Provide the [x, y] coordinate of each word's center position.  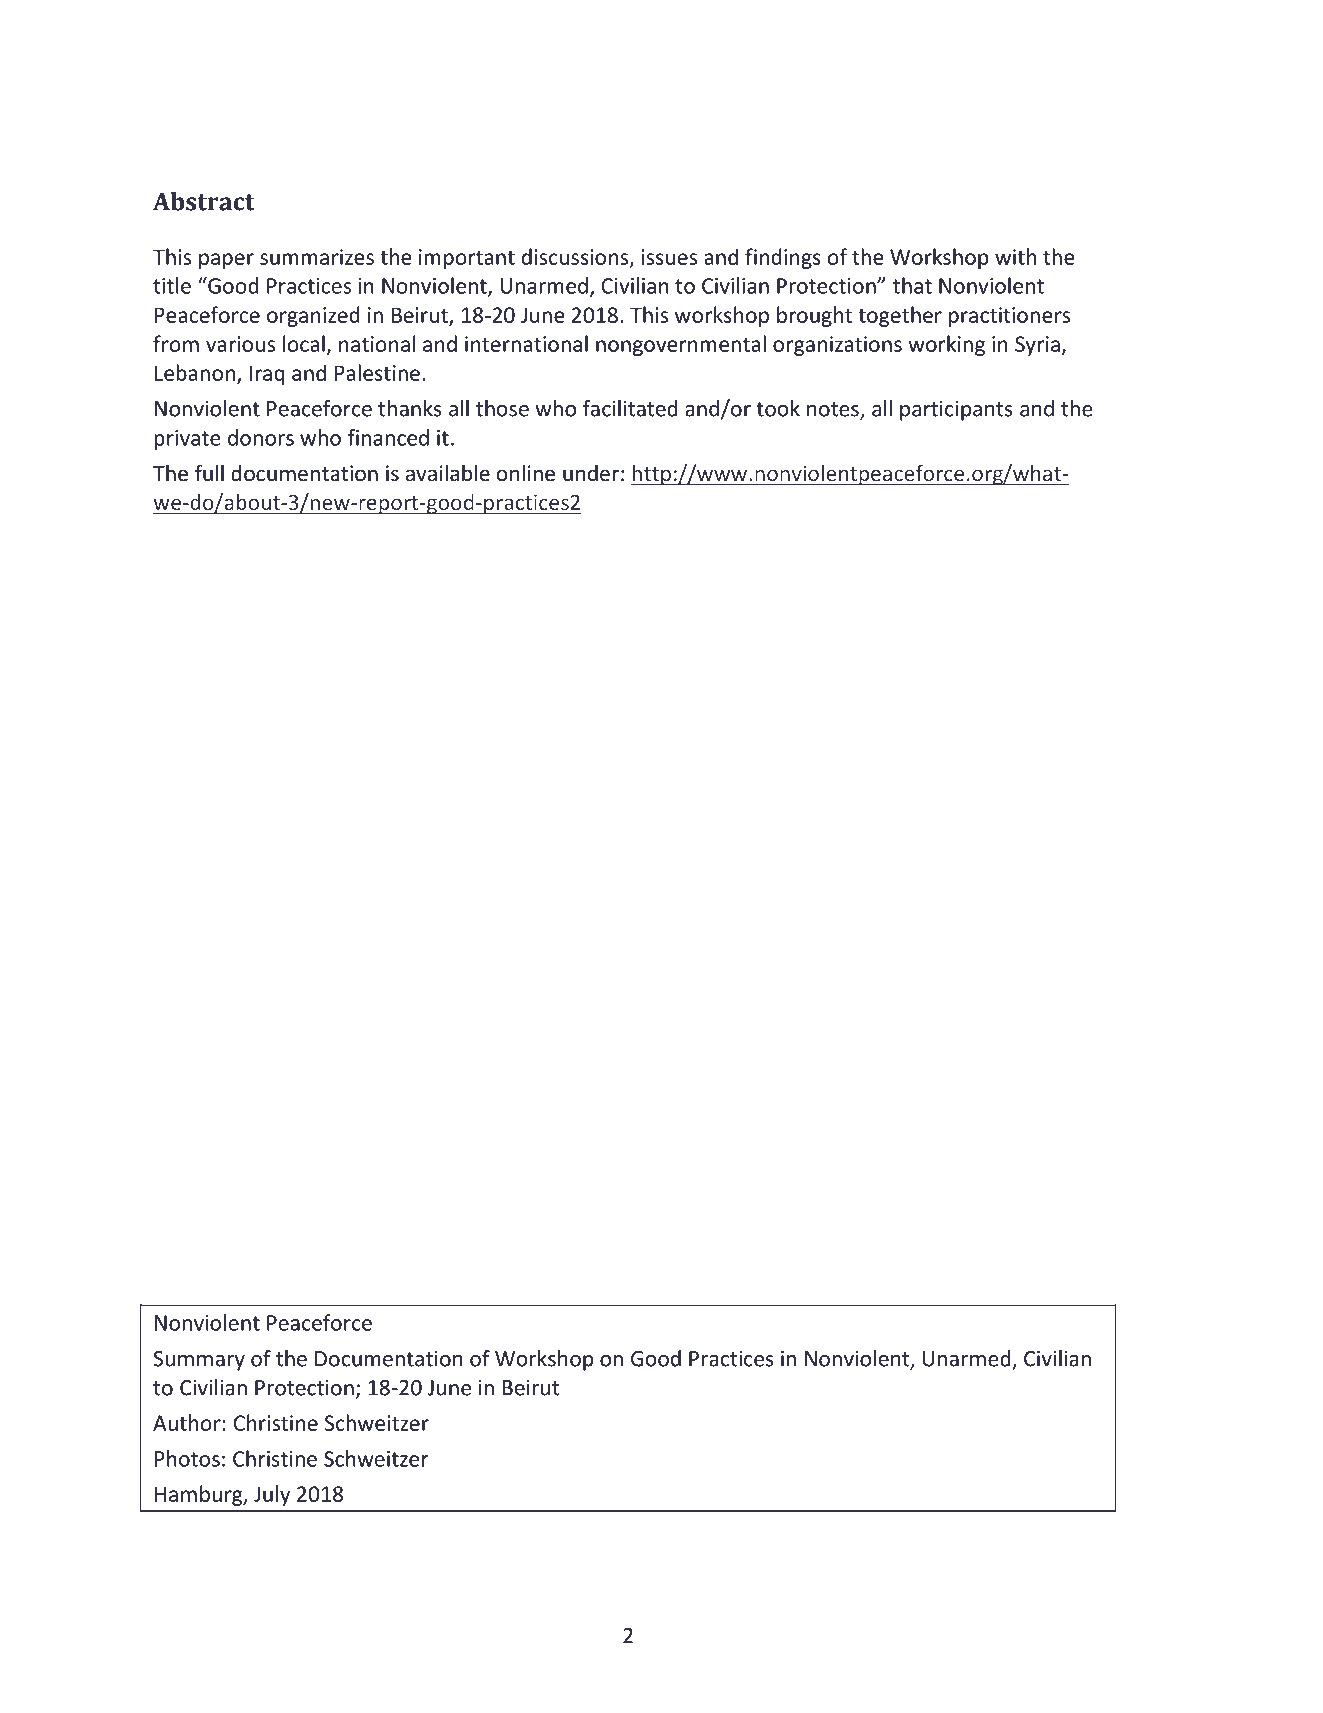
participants [956, 411]
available [448, 472]
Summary [199, 1361]
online [526, 473]
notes [834, 410]
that [912, 285]
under [591, 473]
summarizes [317, 257]
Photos [187, 1458]
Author [187, 1422]
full [209, 472]
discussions [575, 256]
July [272, 1495]
